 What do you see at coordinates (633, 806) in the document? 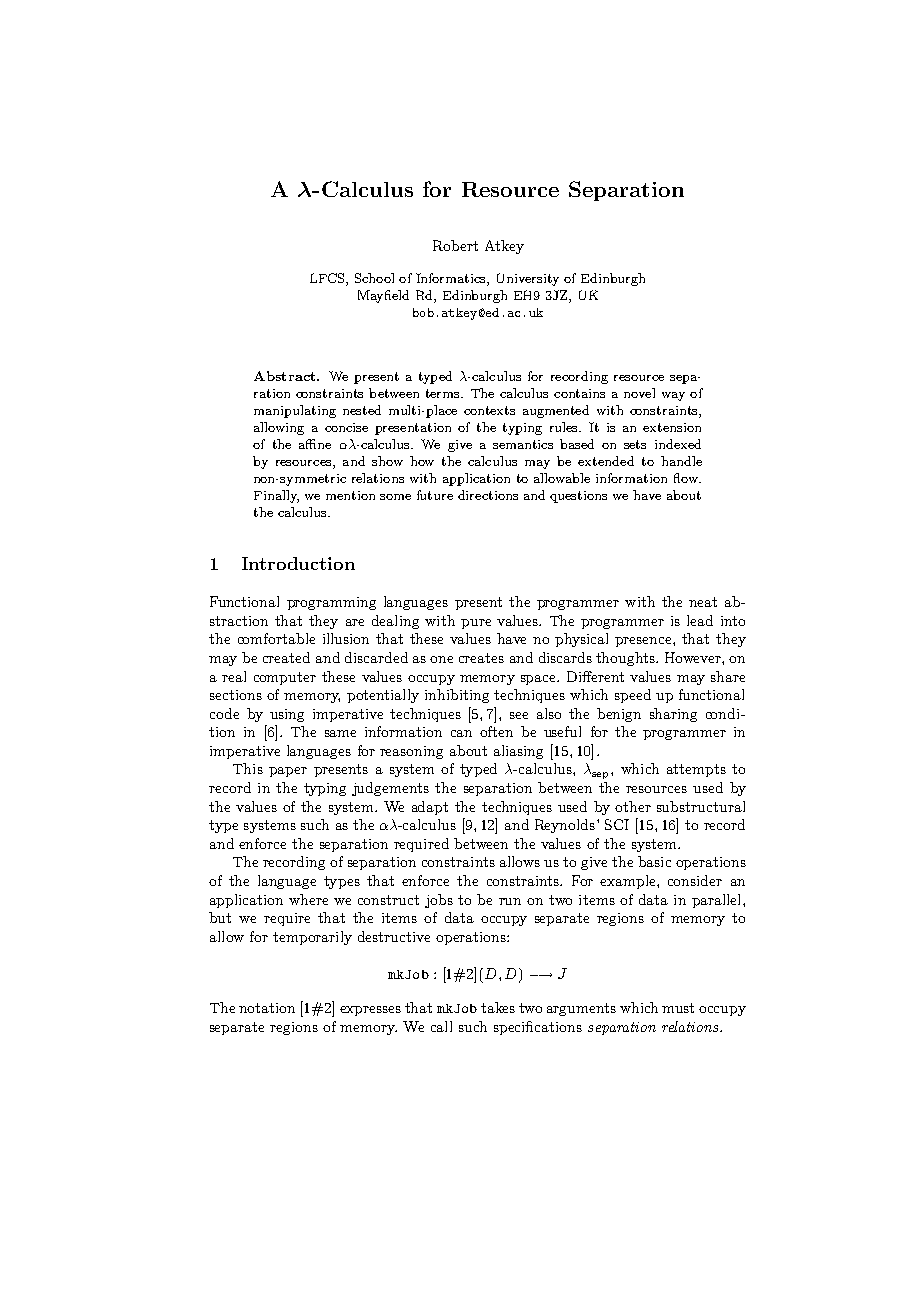
I see `other` at bounding box center [633, 806].
